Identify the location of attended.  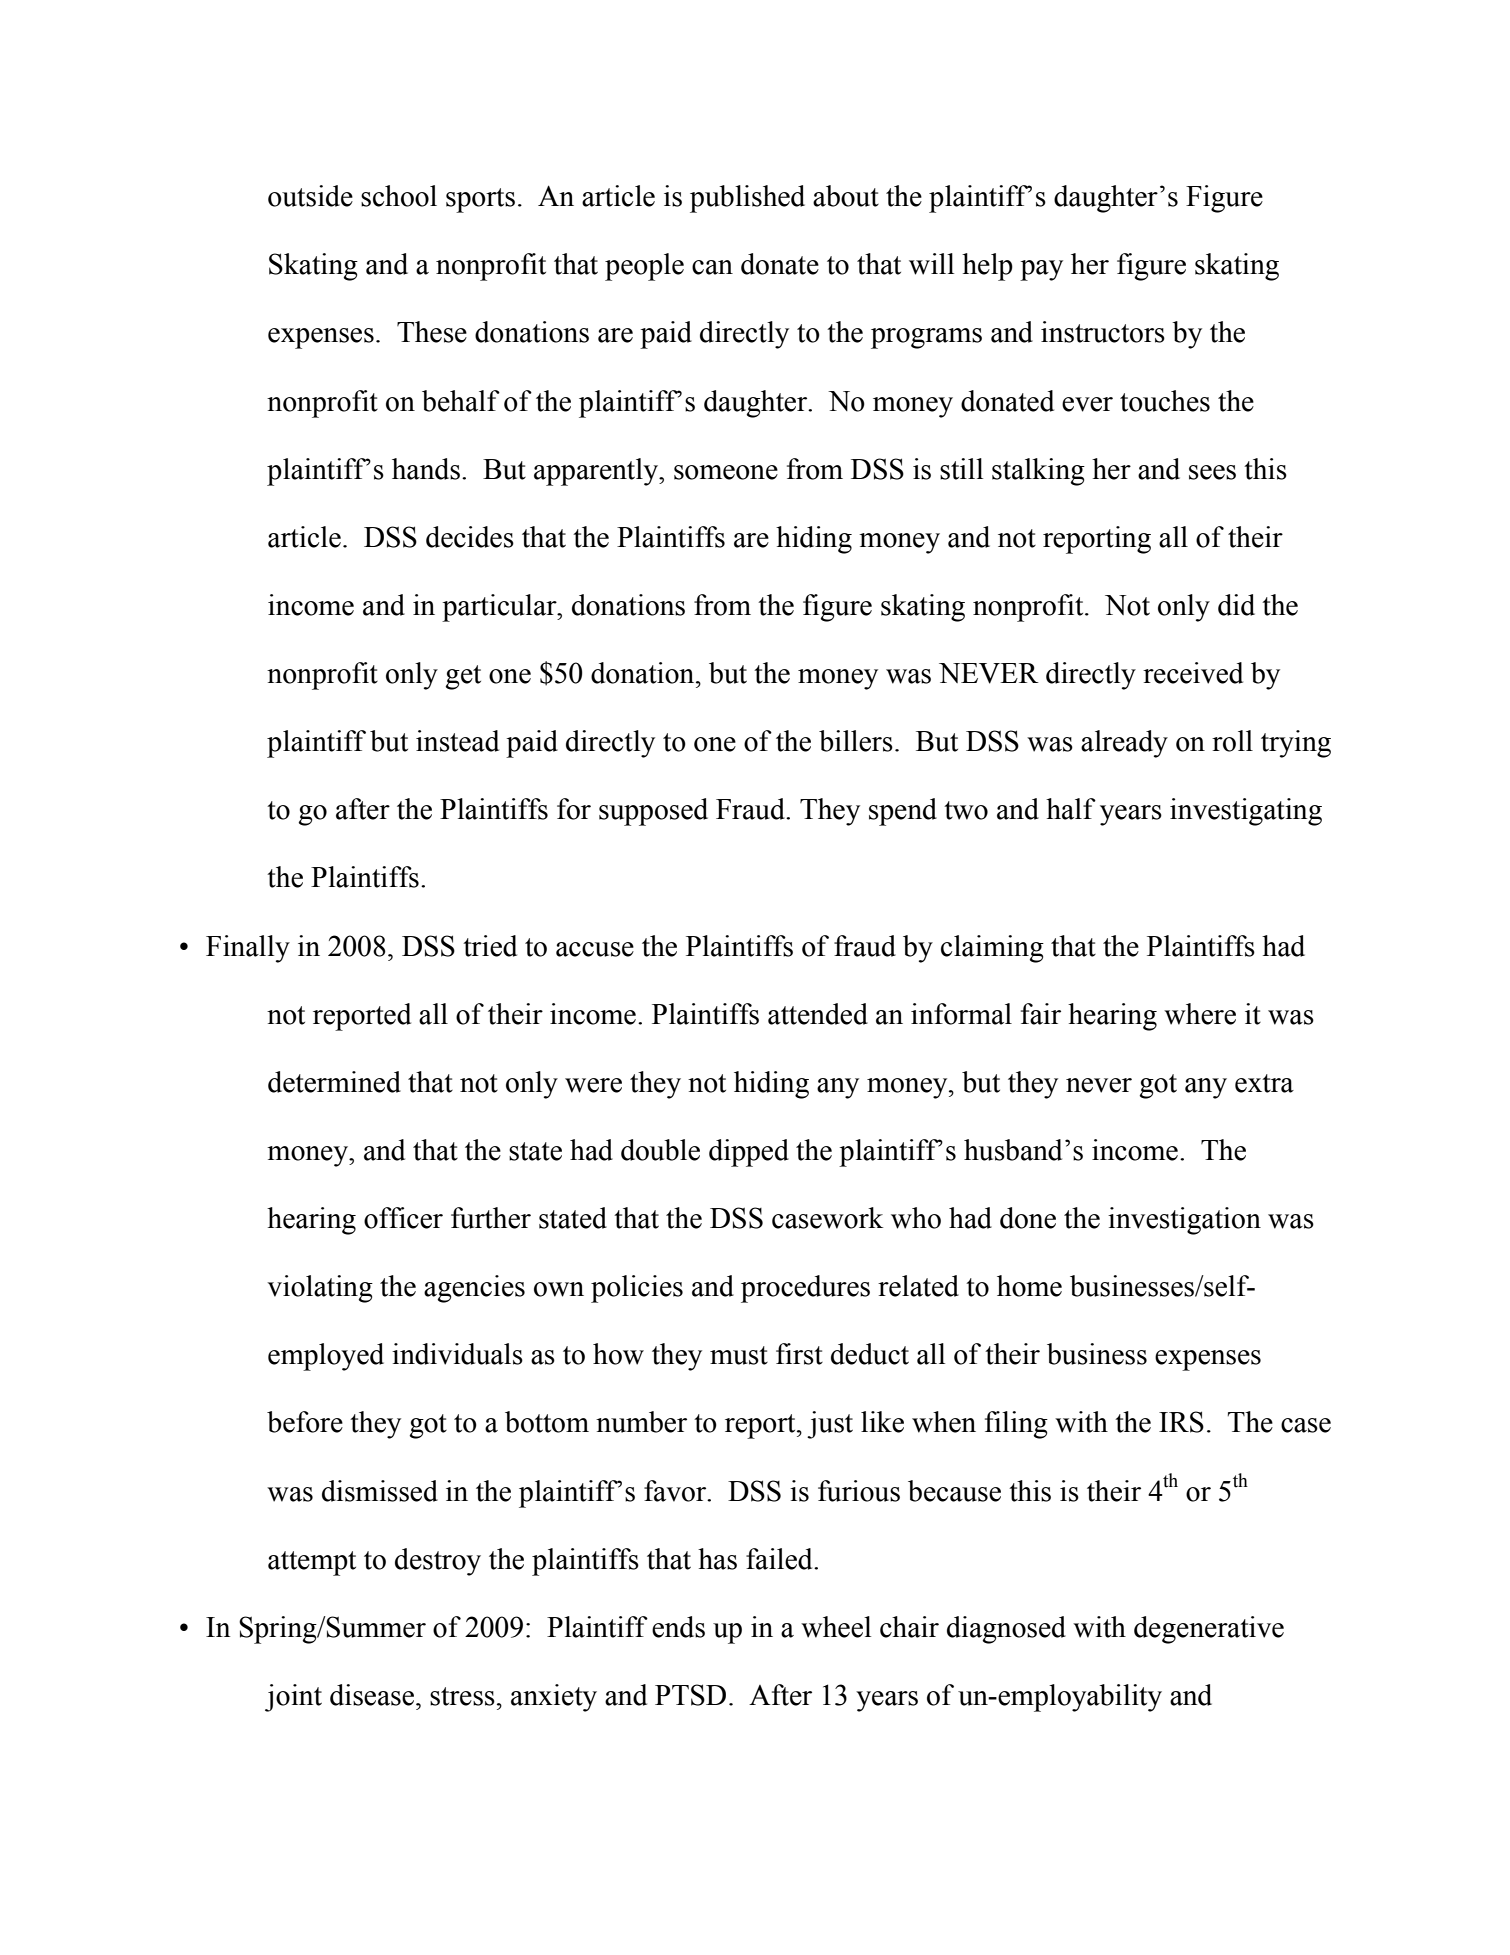
(818, 1014).
